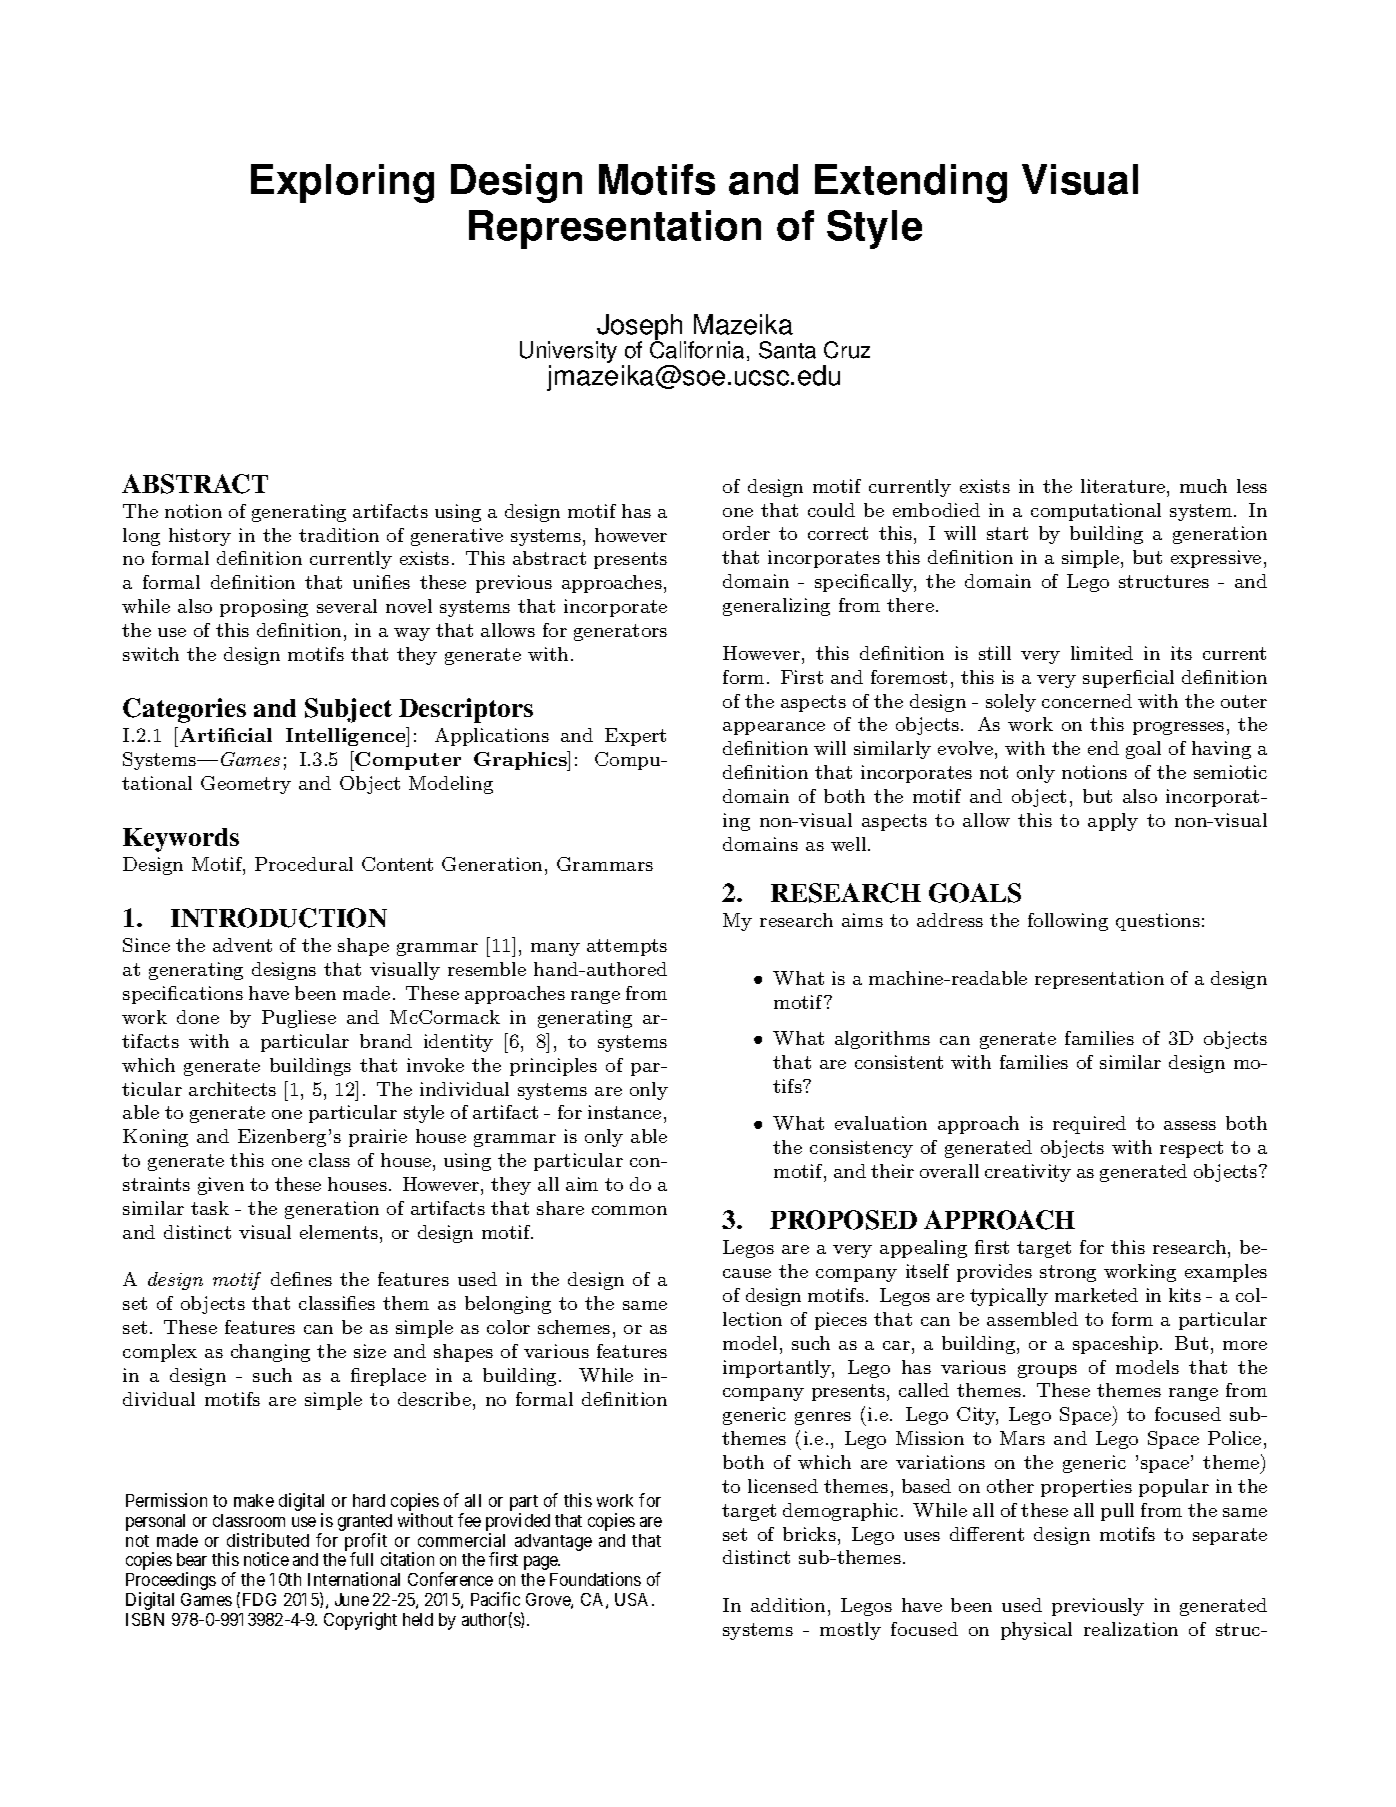  Describe the element at coordinates (635, 737) in the screenshot. I see `Expert` at that location.
